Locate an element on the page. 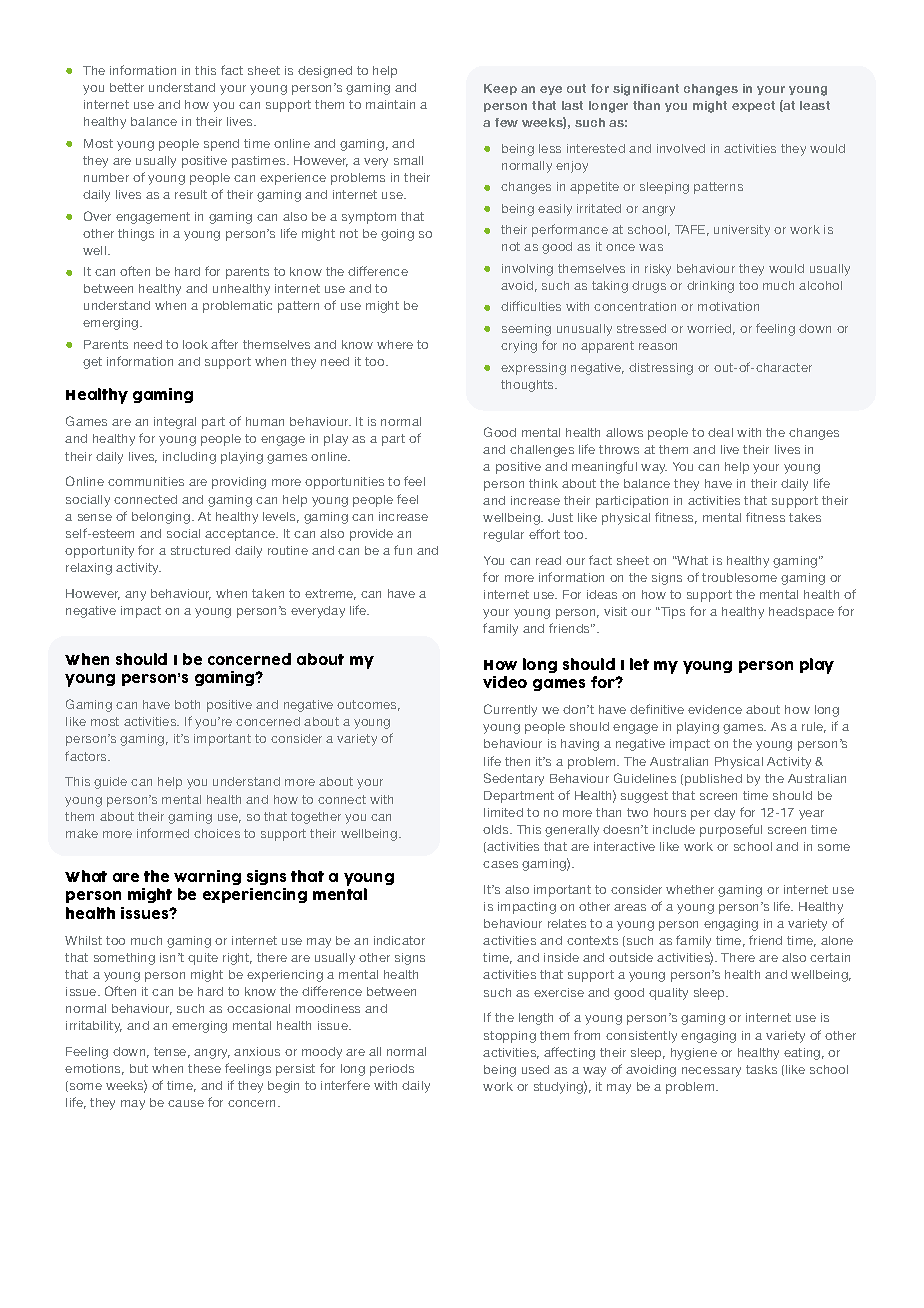  published is located at coordinates (713, 780).
